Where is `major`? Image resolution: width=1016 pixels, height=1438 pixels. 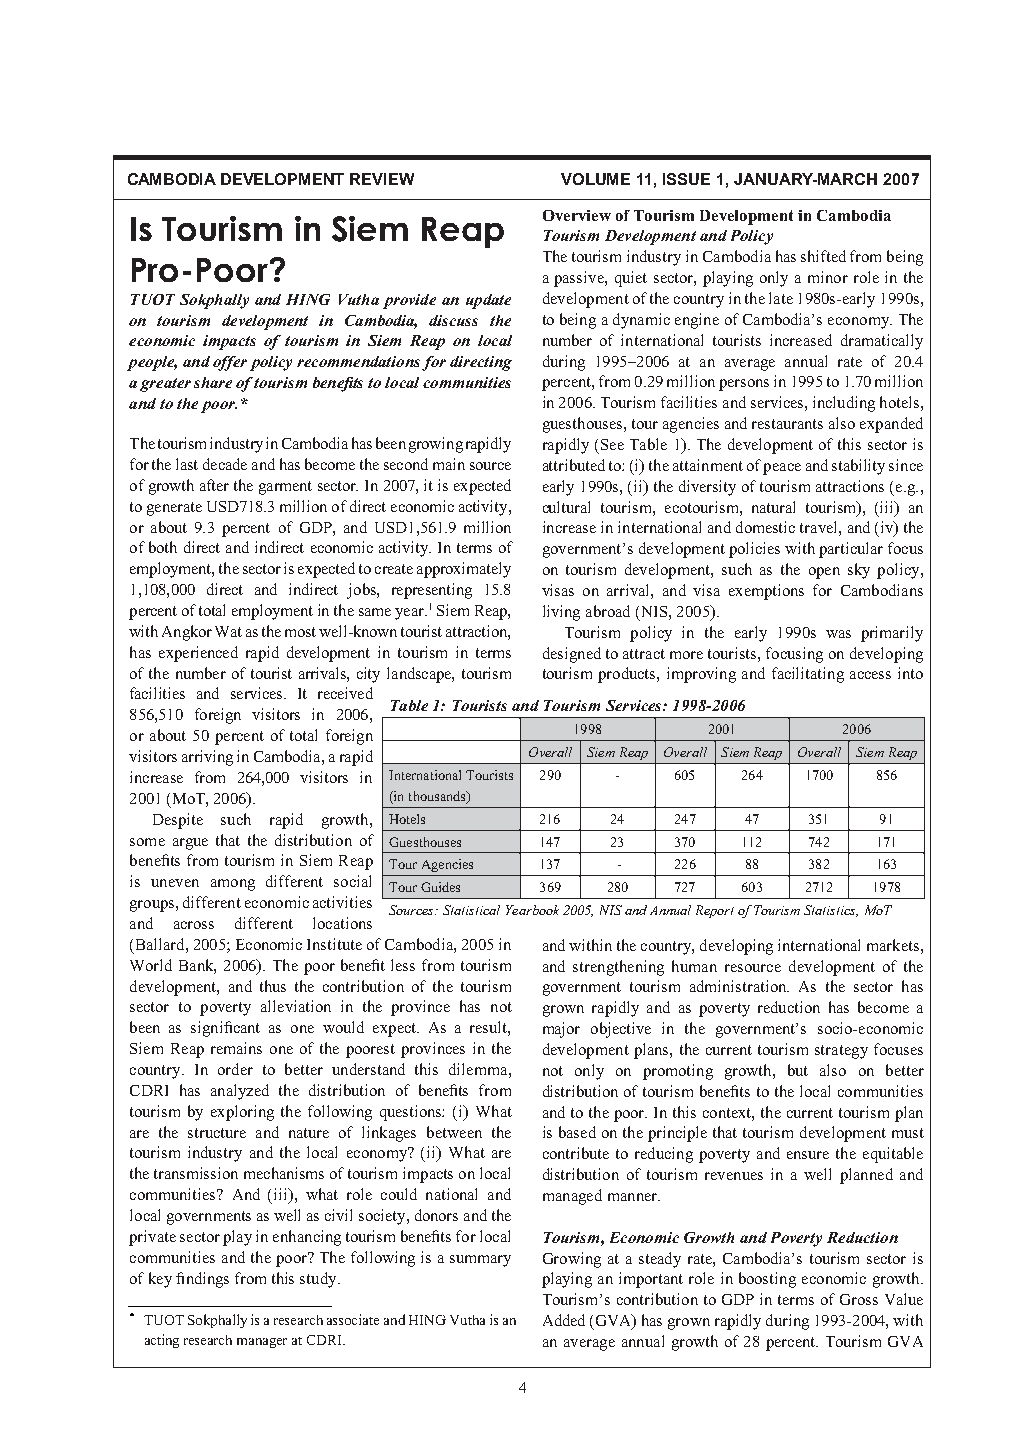 major is located at coordinates (561, 1030).
